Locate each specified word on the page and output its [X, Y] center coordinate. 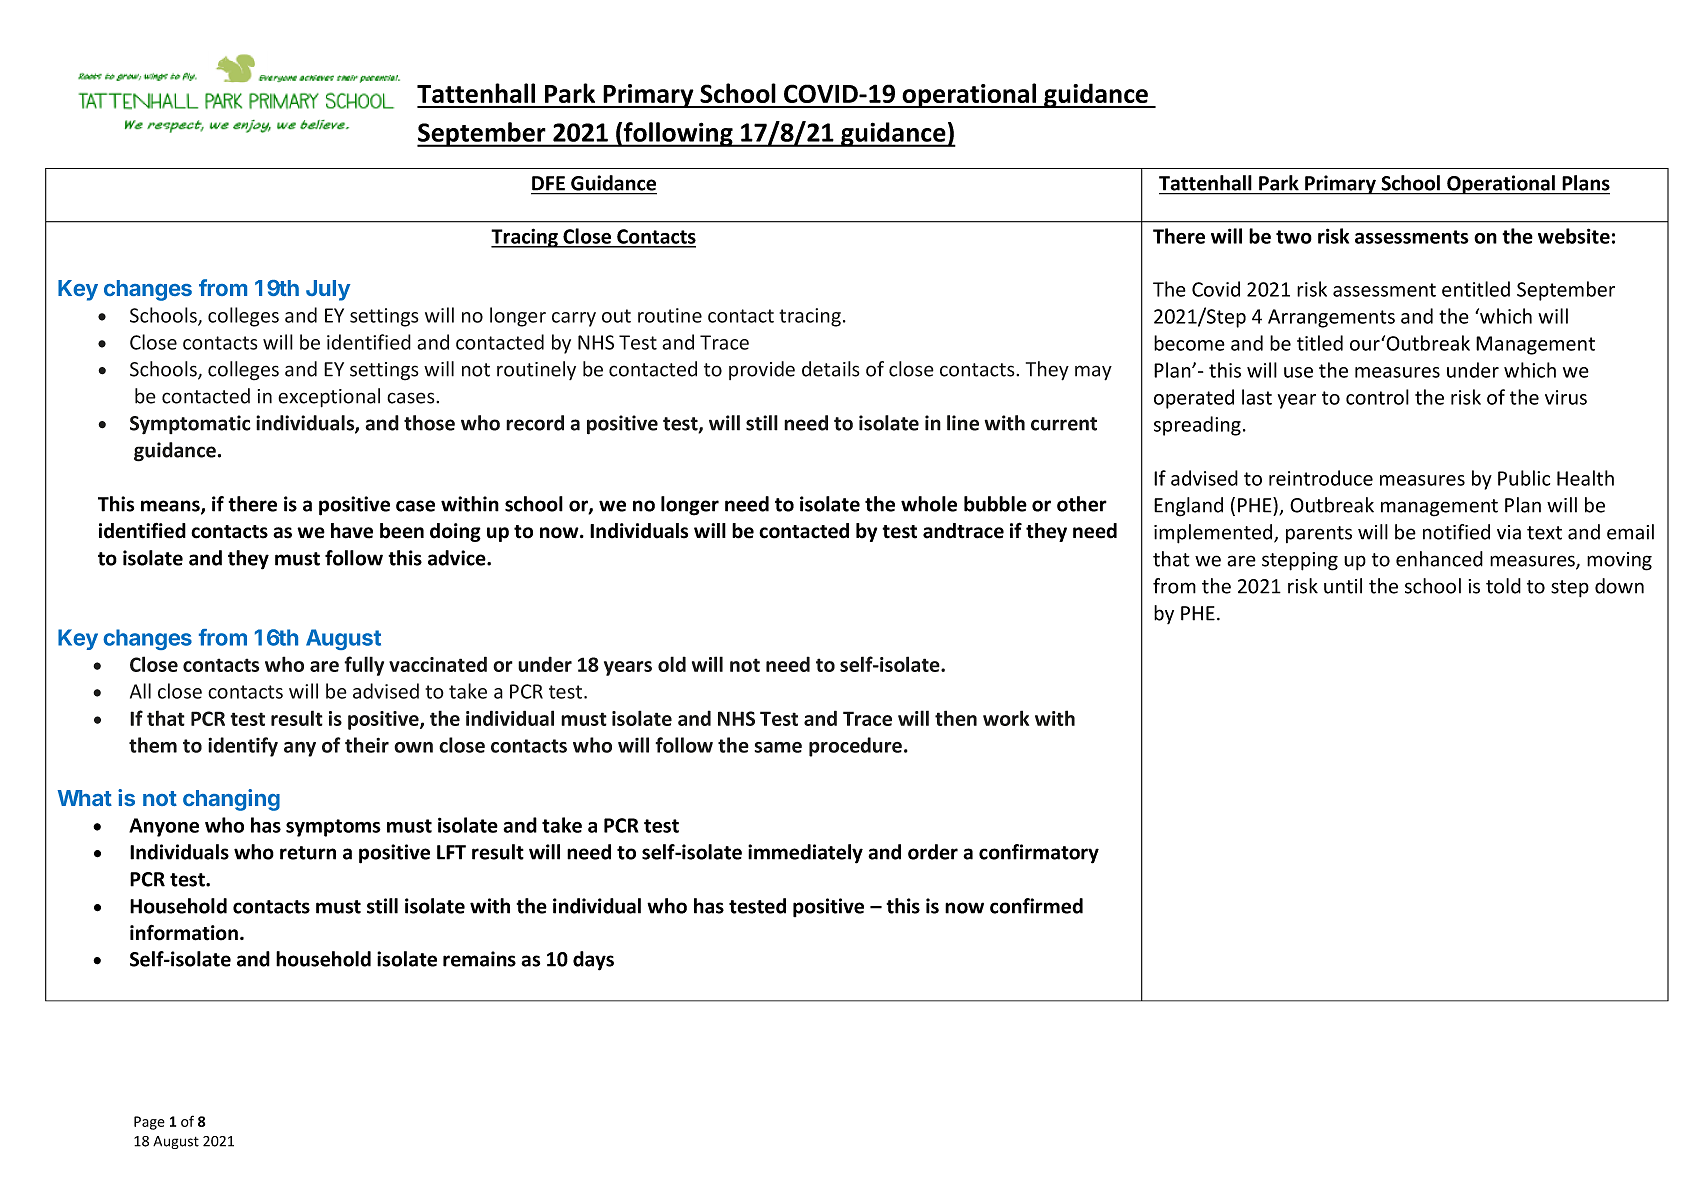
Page [149, 1123]
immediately [805, 854]
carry [574, 319]
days [593, 961]
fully [364, 666]
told [1503, 586]
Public [1524, 478]
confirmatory [1039, 854]
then [956, 718]
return [308, 853]
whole [929, 504]
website [1574, 236]
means [171, 507]
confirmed [1036, 906]
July [328, 290]
